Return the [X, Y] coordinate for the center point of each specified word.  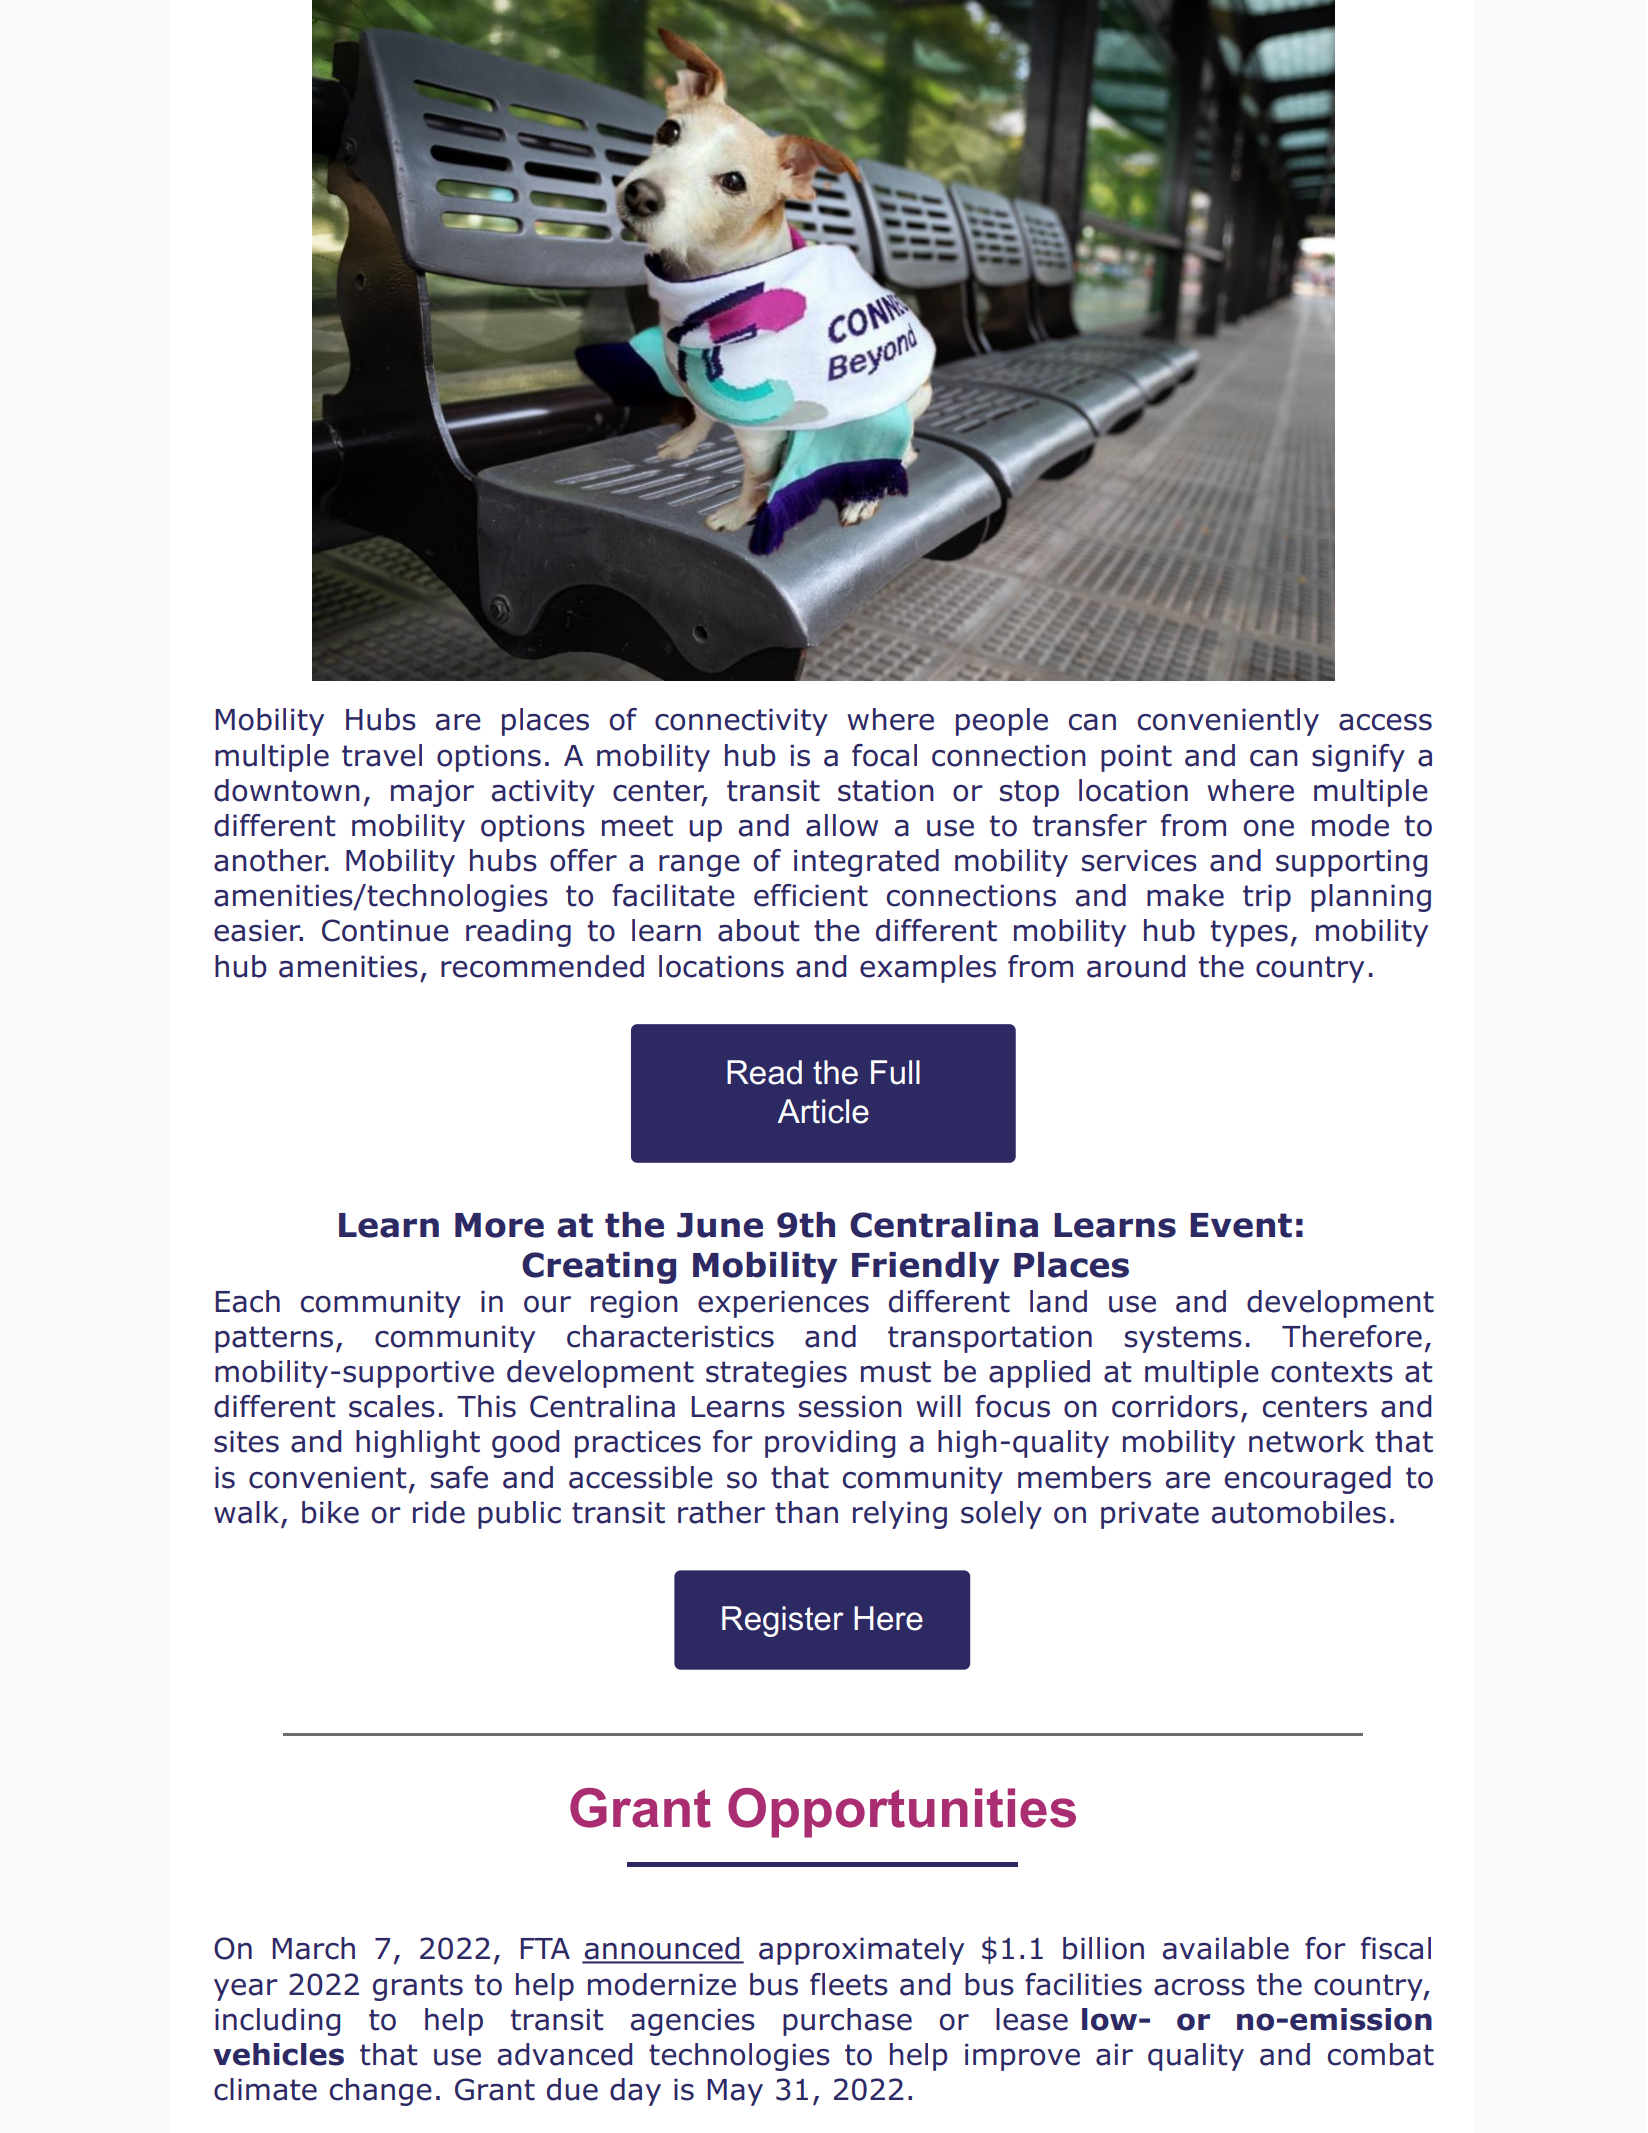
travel [382, 755]
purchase [847, 2022]
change [381, 2092]
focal [884, 755]
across [1199, 1987]
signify [1358, 758]
